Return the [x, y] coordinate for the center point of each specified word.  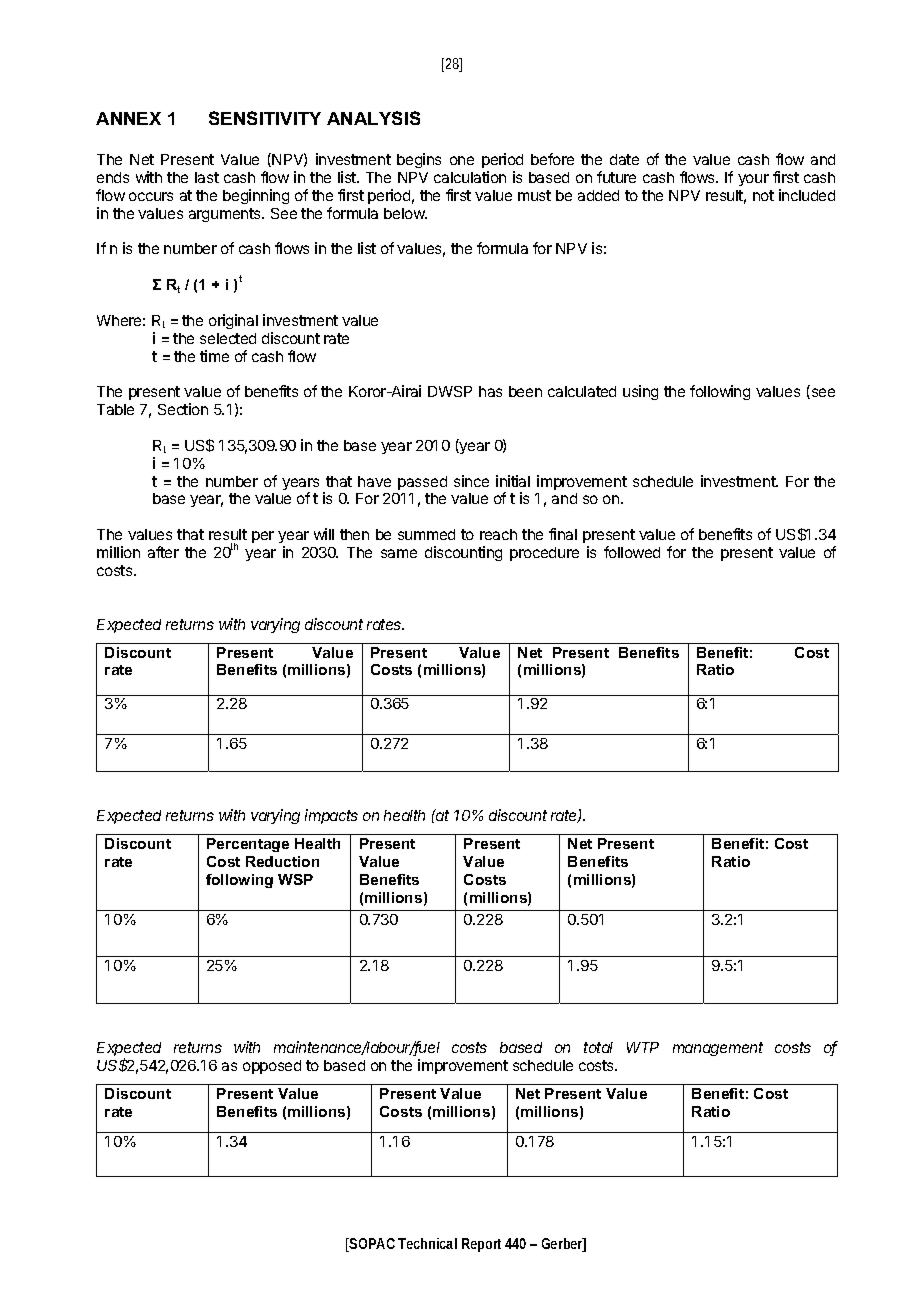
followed [632, 552]
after [163, 552]
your [753, 180]
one [462, 160]
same [399, 553]
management [718, 1049]
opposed [272, 1067]
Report [481, 1245]
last [207, 177]
